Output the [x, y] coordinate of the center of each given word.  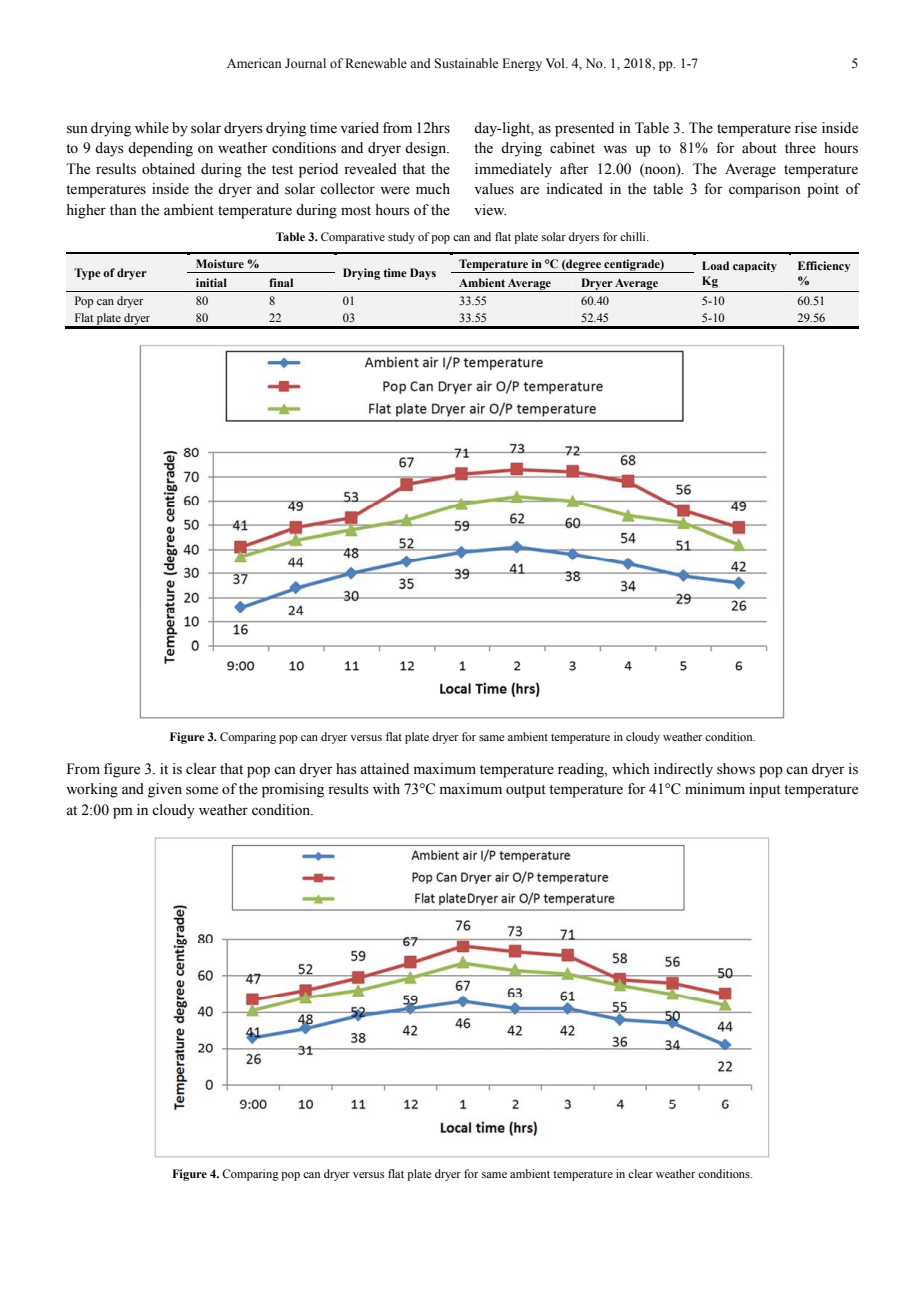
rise [806, 128]
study [401, 238]
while [152, 128]
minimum [715, 788]
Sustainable [466, 63]
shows [736, 769]
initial [211, 282]
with [386, 788]
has [346, 769]
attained [384, 769]
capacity [755, 266]
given [165, 790]
